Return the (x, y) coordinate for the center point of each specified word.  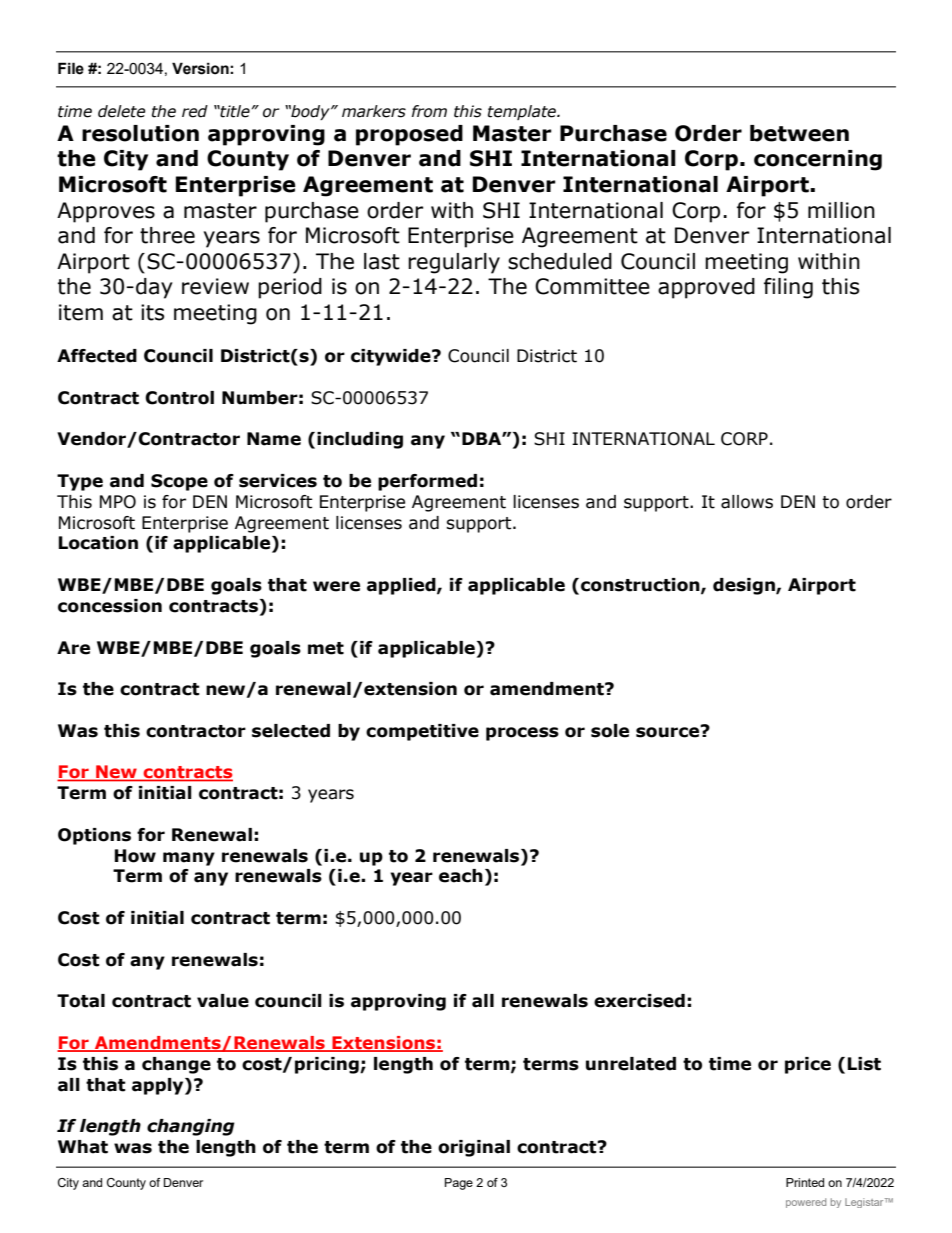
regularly (454, 263)
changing (191, 1127)
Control (179, 398)
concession (110, 606)
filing (788, 288)
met (326, 648)
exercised (639, 1001)
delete (121, 111)
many (189, 859)
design (745, 586)
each (461, 876)
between (799, 133)
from (429, 111)
